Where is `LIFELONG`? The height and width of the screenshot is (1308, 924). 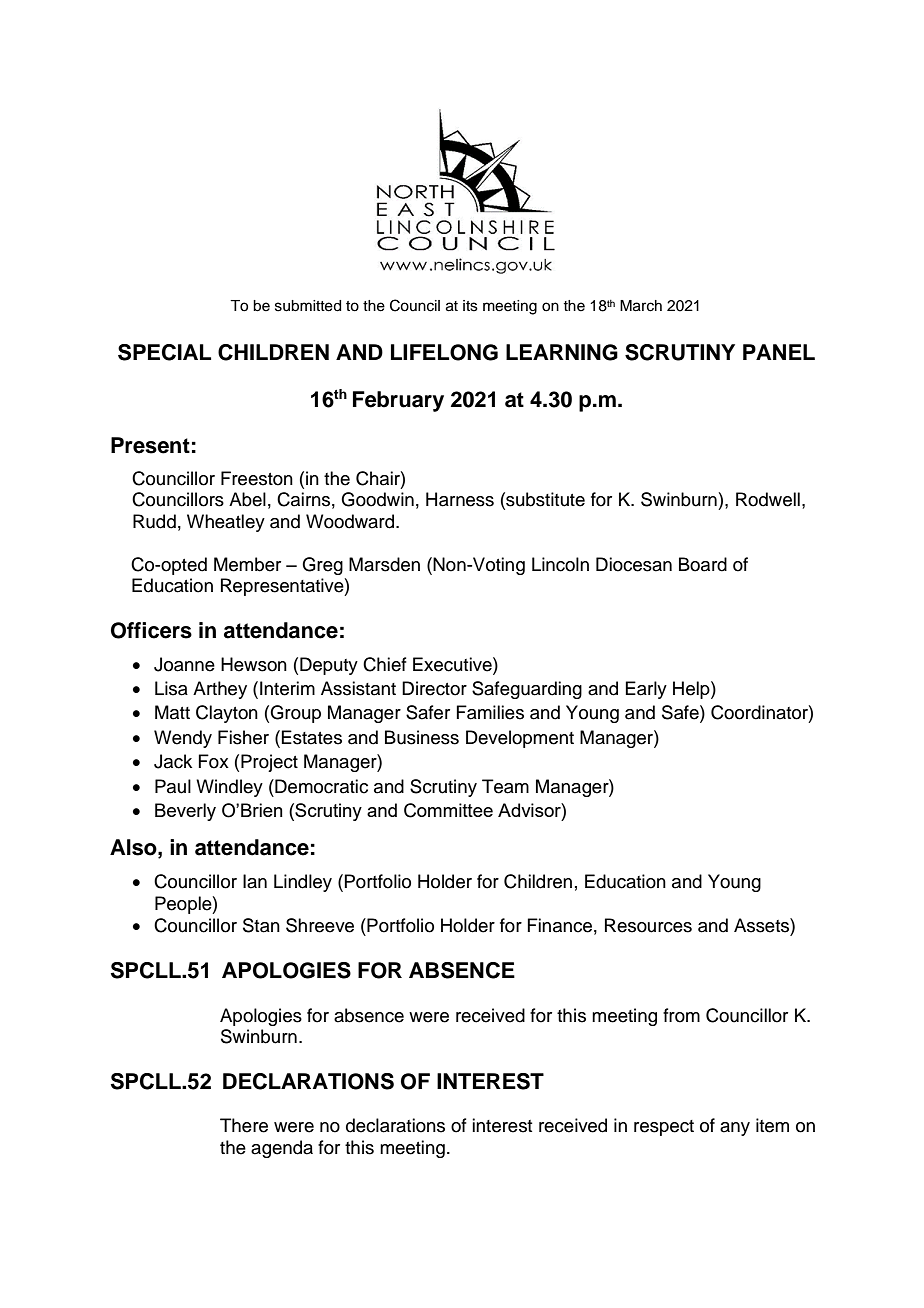
LIFELONG is located at coordinates (444, 352).
